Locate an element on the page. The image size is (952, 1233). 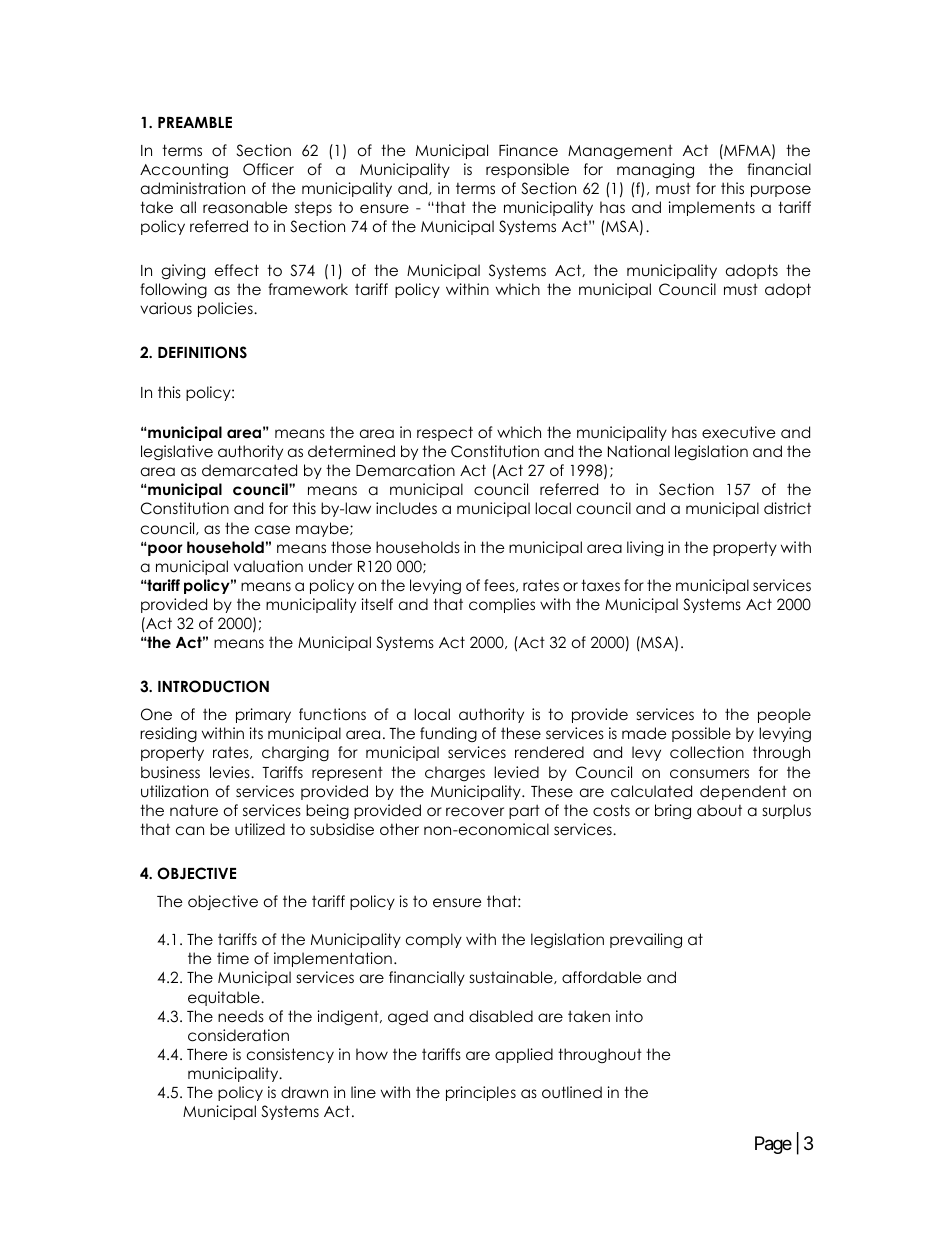
executive is located at coordinates (739, 432).
